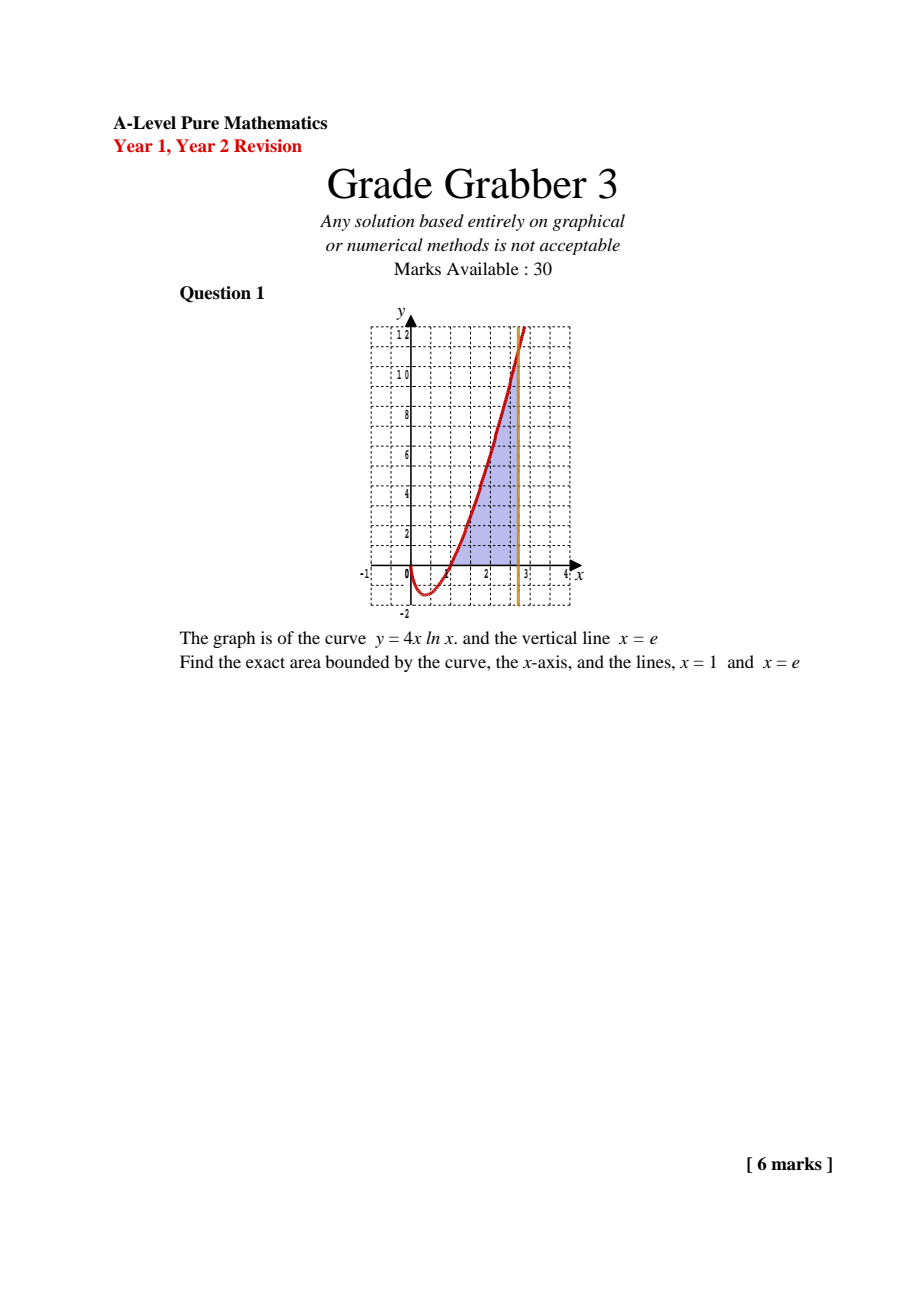  Describe the element at coordinates (380, 183) in the screenshot. I see `Grade` at that location.
